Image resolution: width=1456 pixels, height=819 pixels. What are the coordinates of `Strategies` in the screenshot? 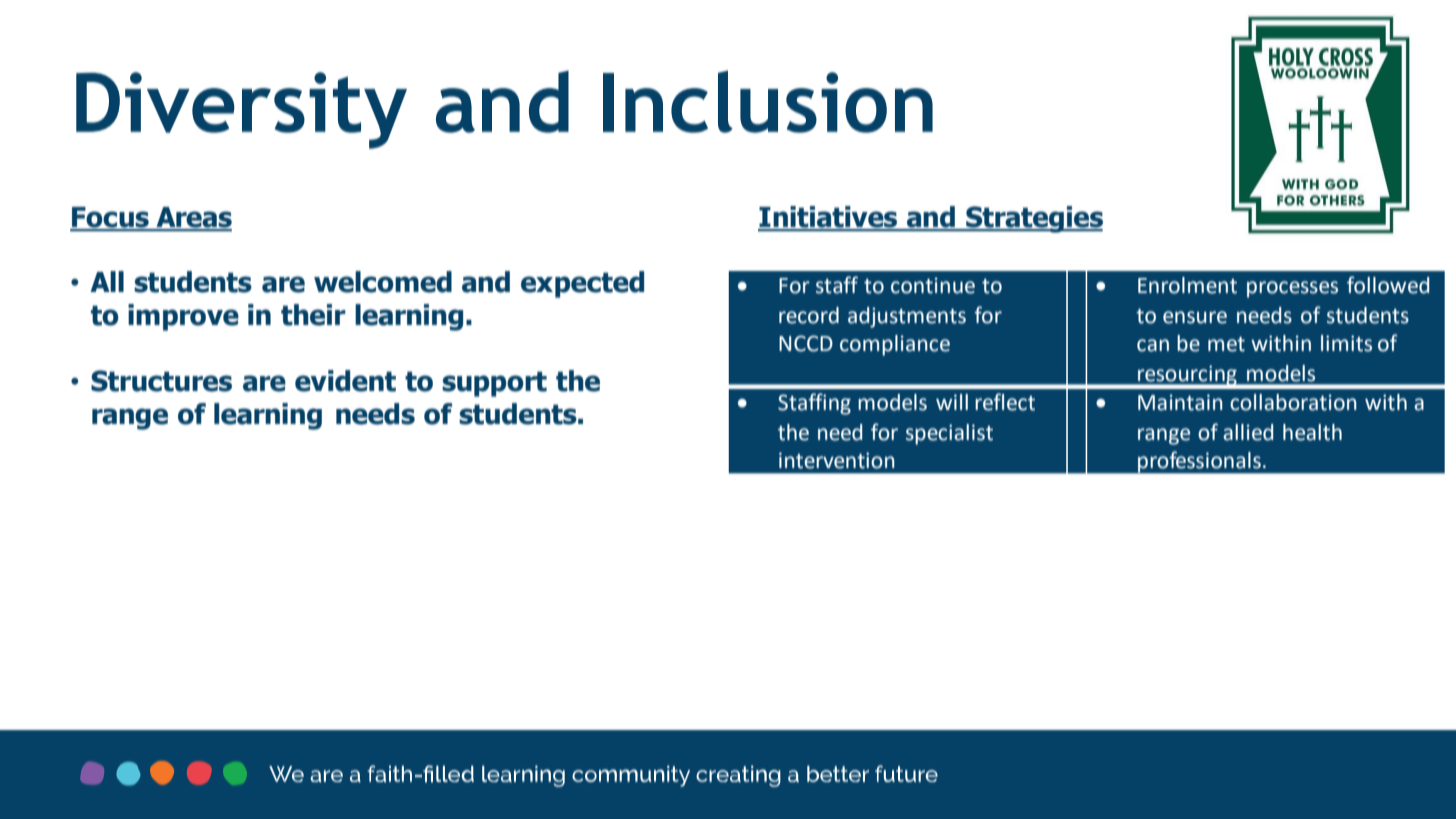 It's located at (1033, 219).
